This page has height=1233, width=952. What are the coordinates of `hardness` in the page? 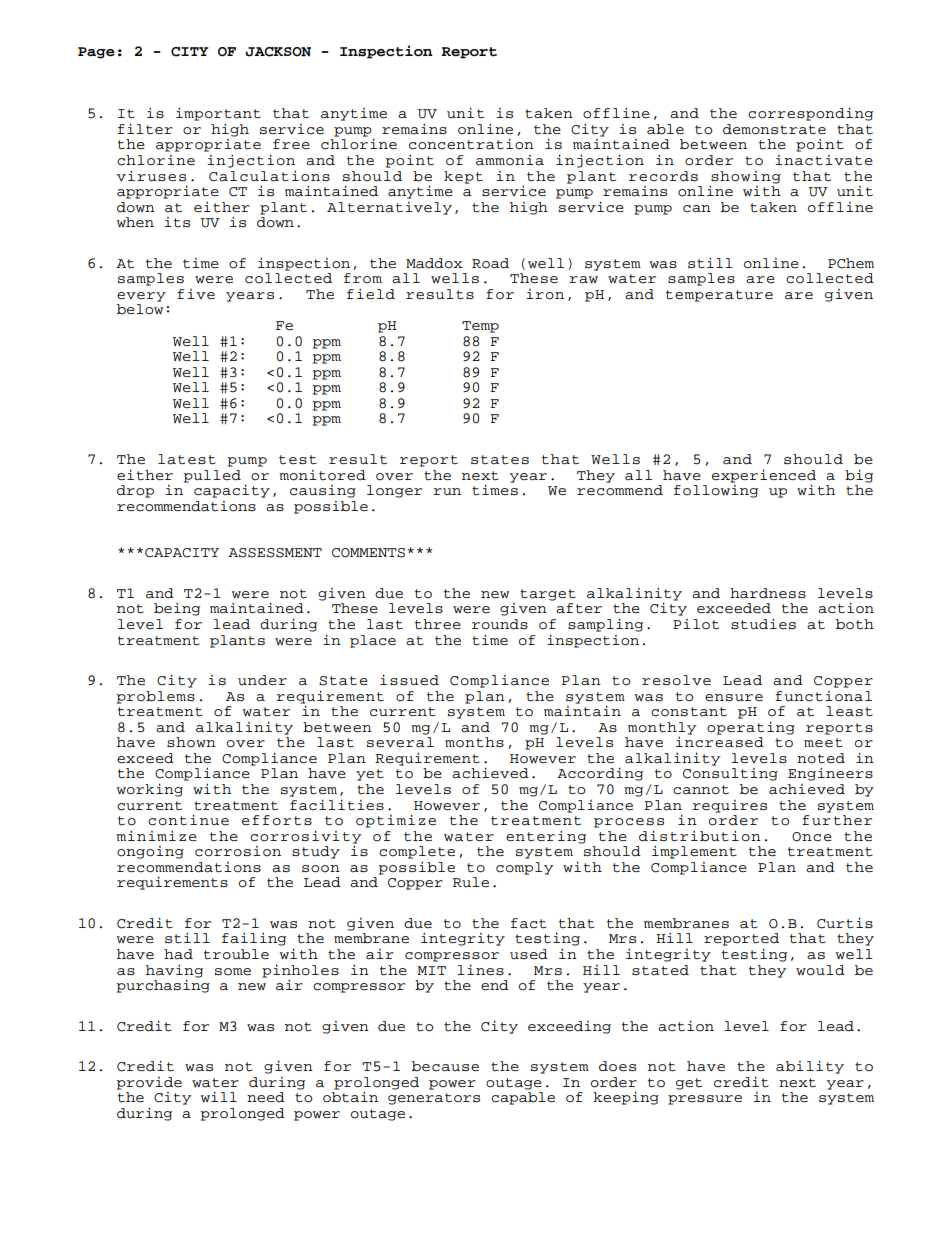 It's located at (768, 593).
